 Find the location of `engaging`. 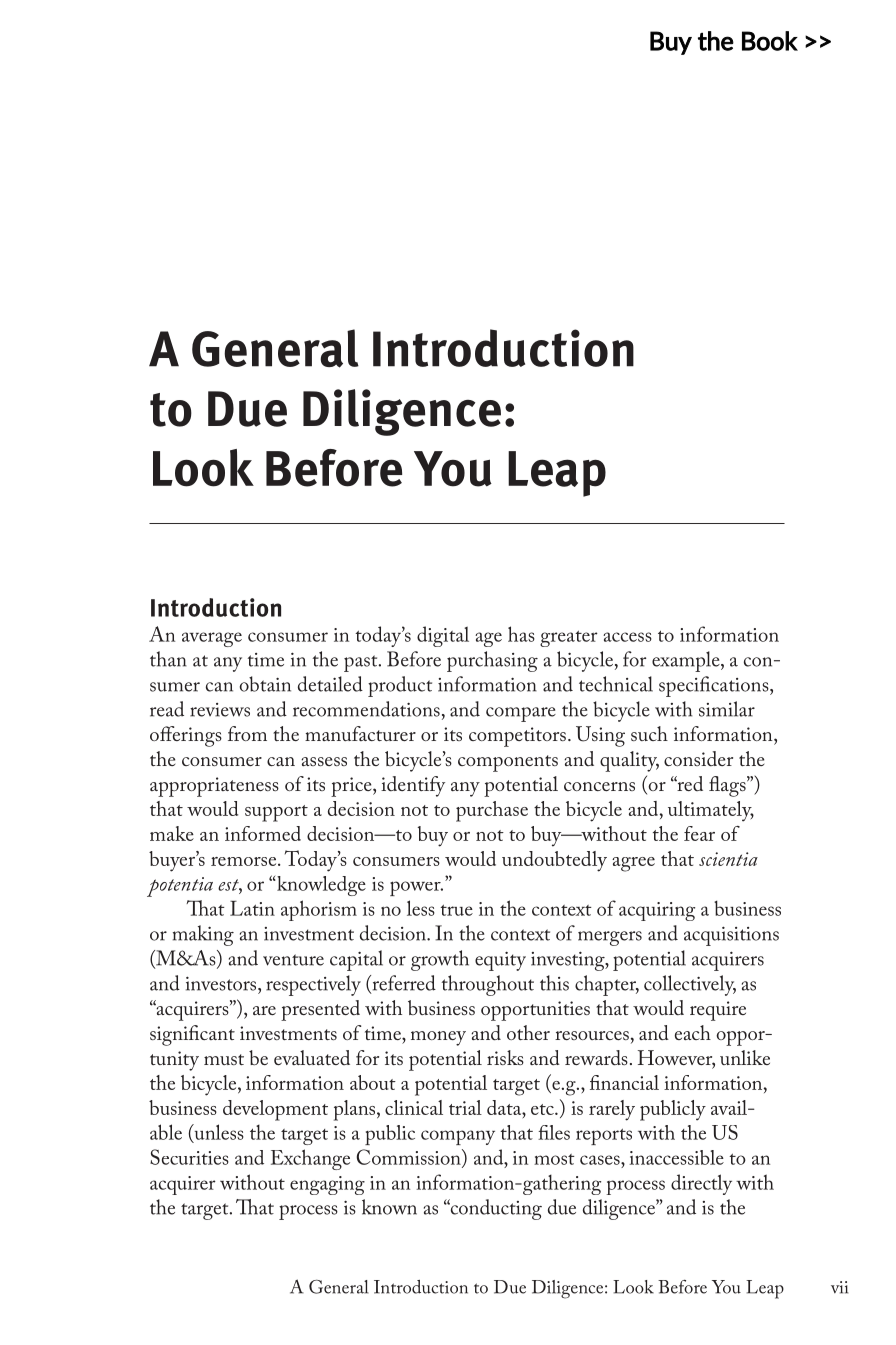

engaging is located at coordinates (327, 1185).
